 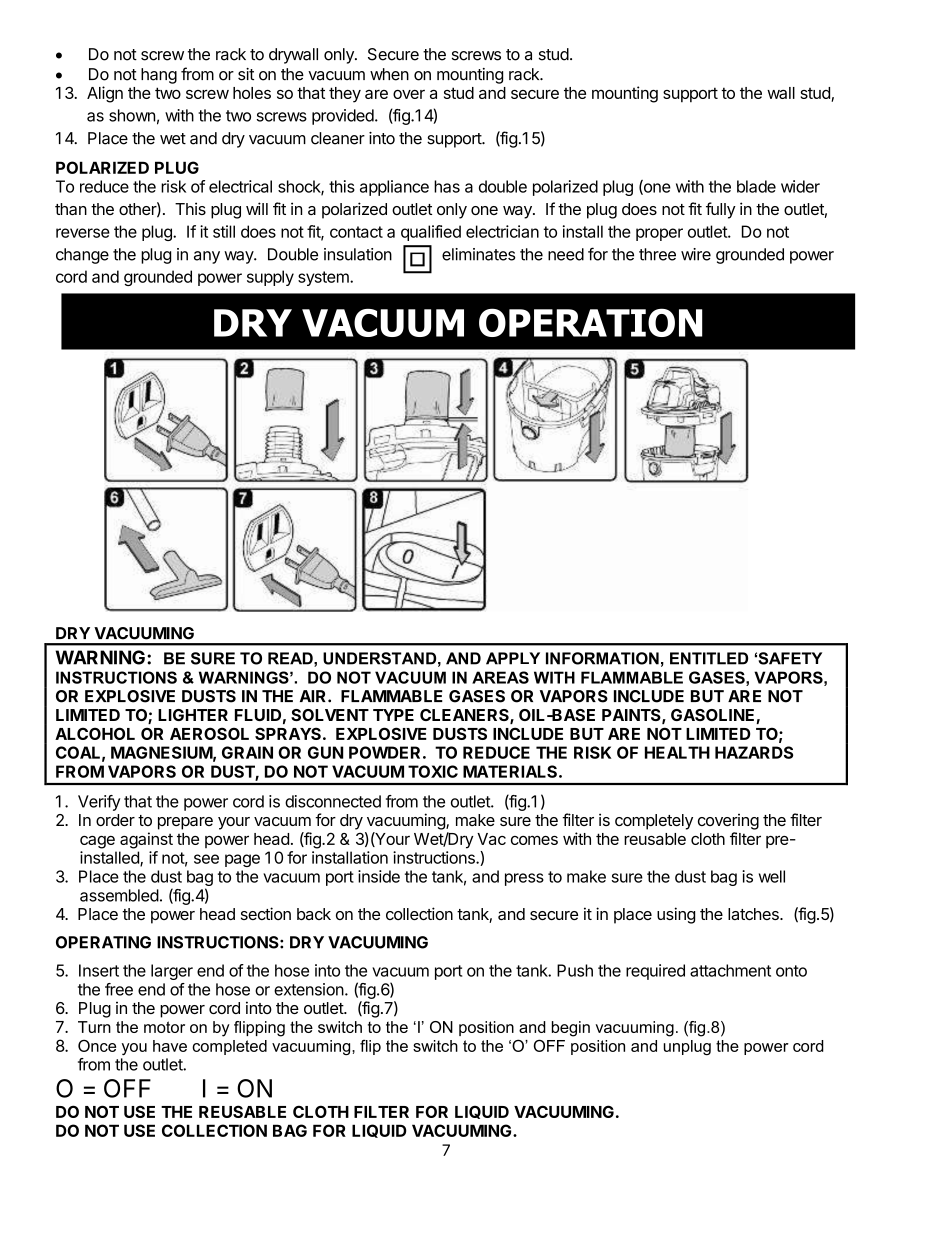 What do you see at coordinates (132, 115) in the page?
I see `shown` at bounding box center [132, 115].
